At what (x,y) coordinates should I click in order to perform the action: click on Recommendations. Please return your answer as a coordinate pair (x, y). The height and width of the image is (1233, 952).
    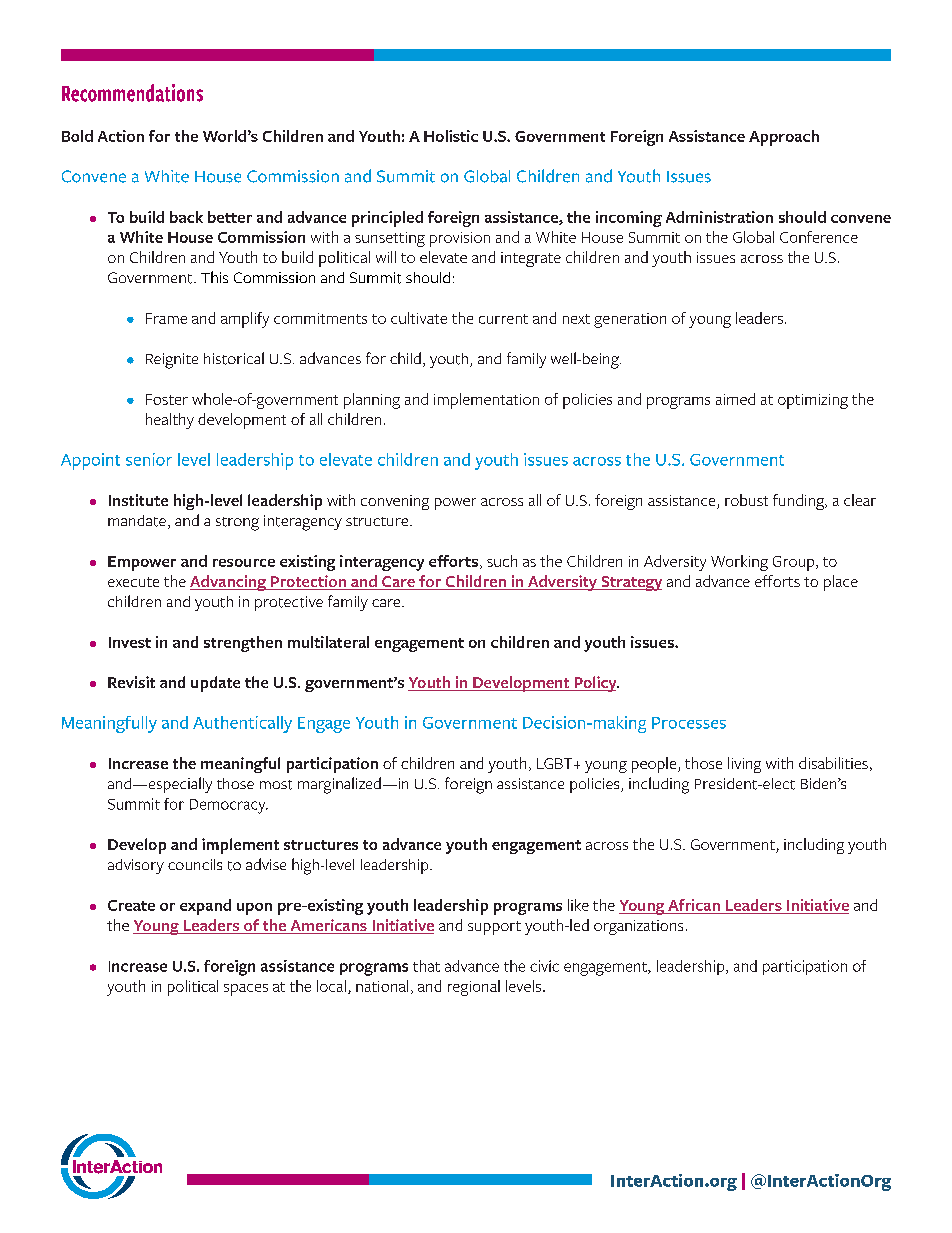
    Looking at the image, I should click on (132, 93).
